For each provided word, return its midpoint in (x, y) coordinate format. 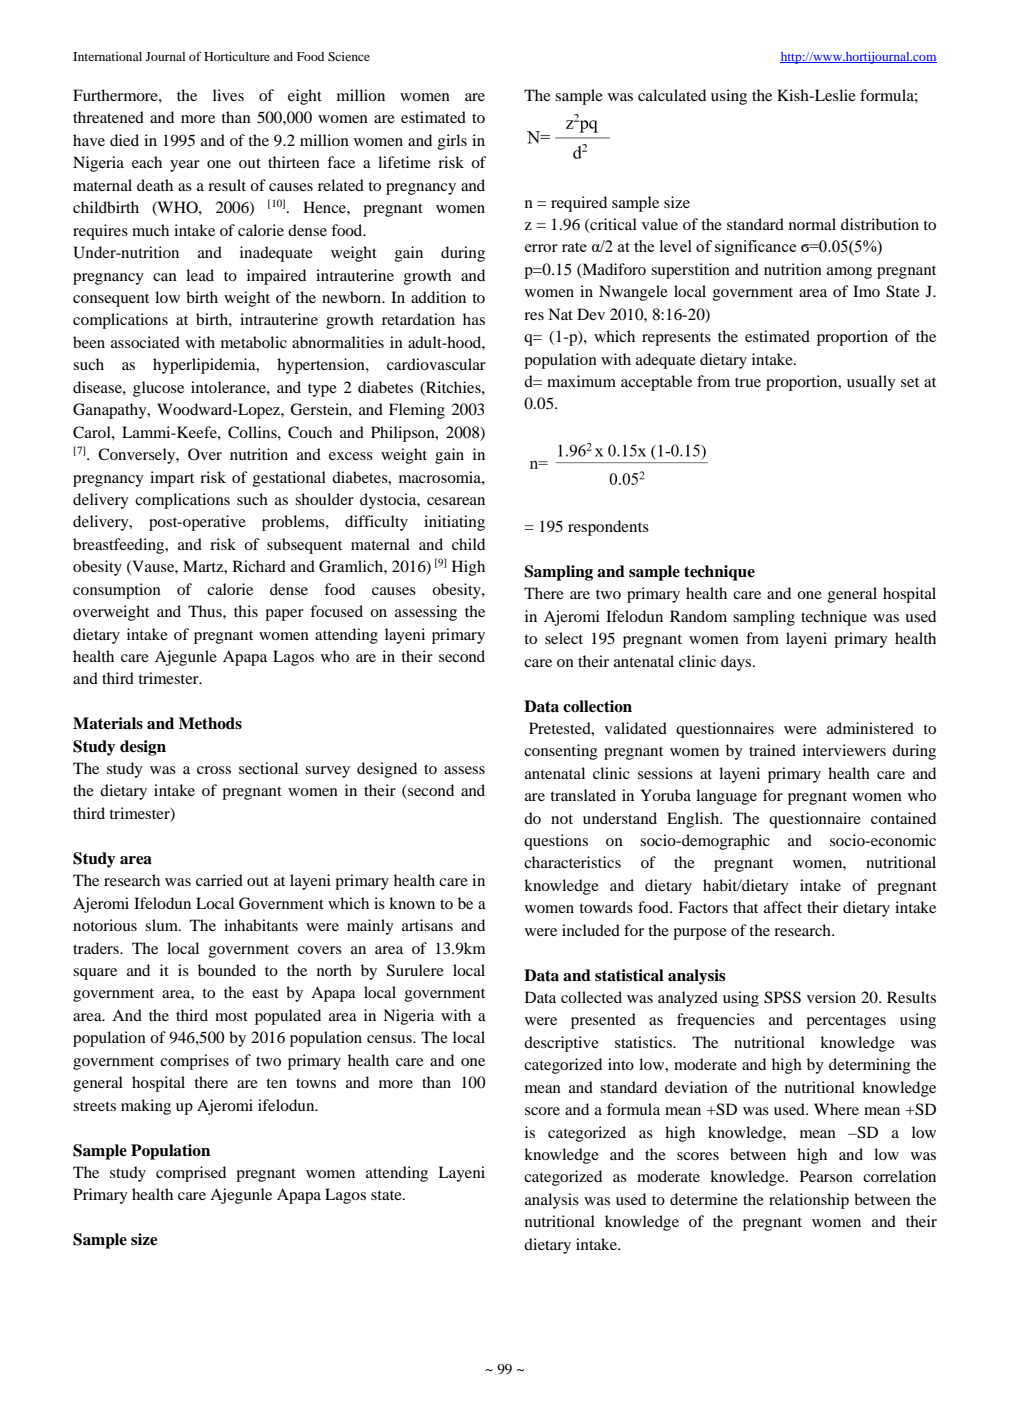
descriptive (561, 1044)
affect (783, 907)
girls (452, 142)
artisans (427, 925)
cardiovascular (436, 364)
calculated (672, 95)
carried (219, 880)
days (737, 663)
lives (228, 95)
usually (871, 383)
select (564, 638)
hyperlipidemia (205, 366)
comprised (191, 1174)
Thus (206, 611)
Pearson (826, 1176)
